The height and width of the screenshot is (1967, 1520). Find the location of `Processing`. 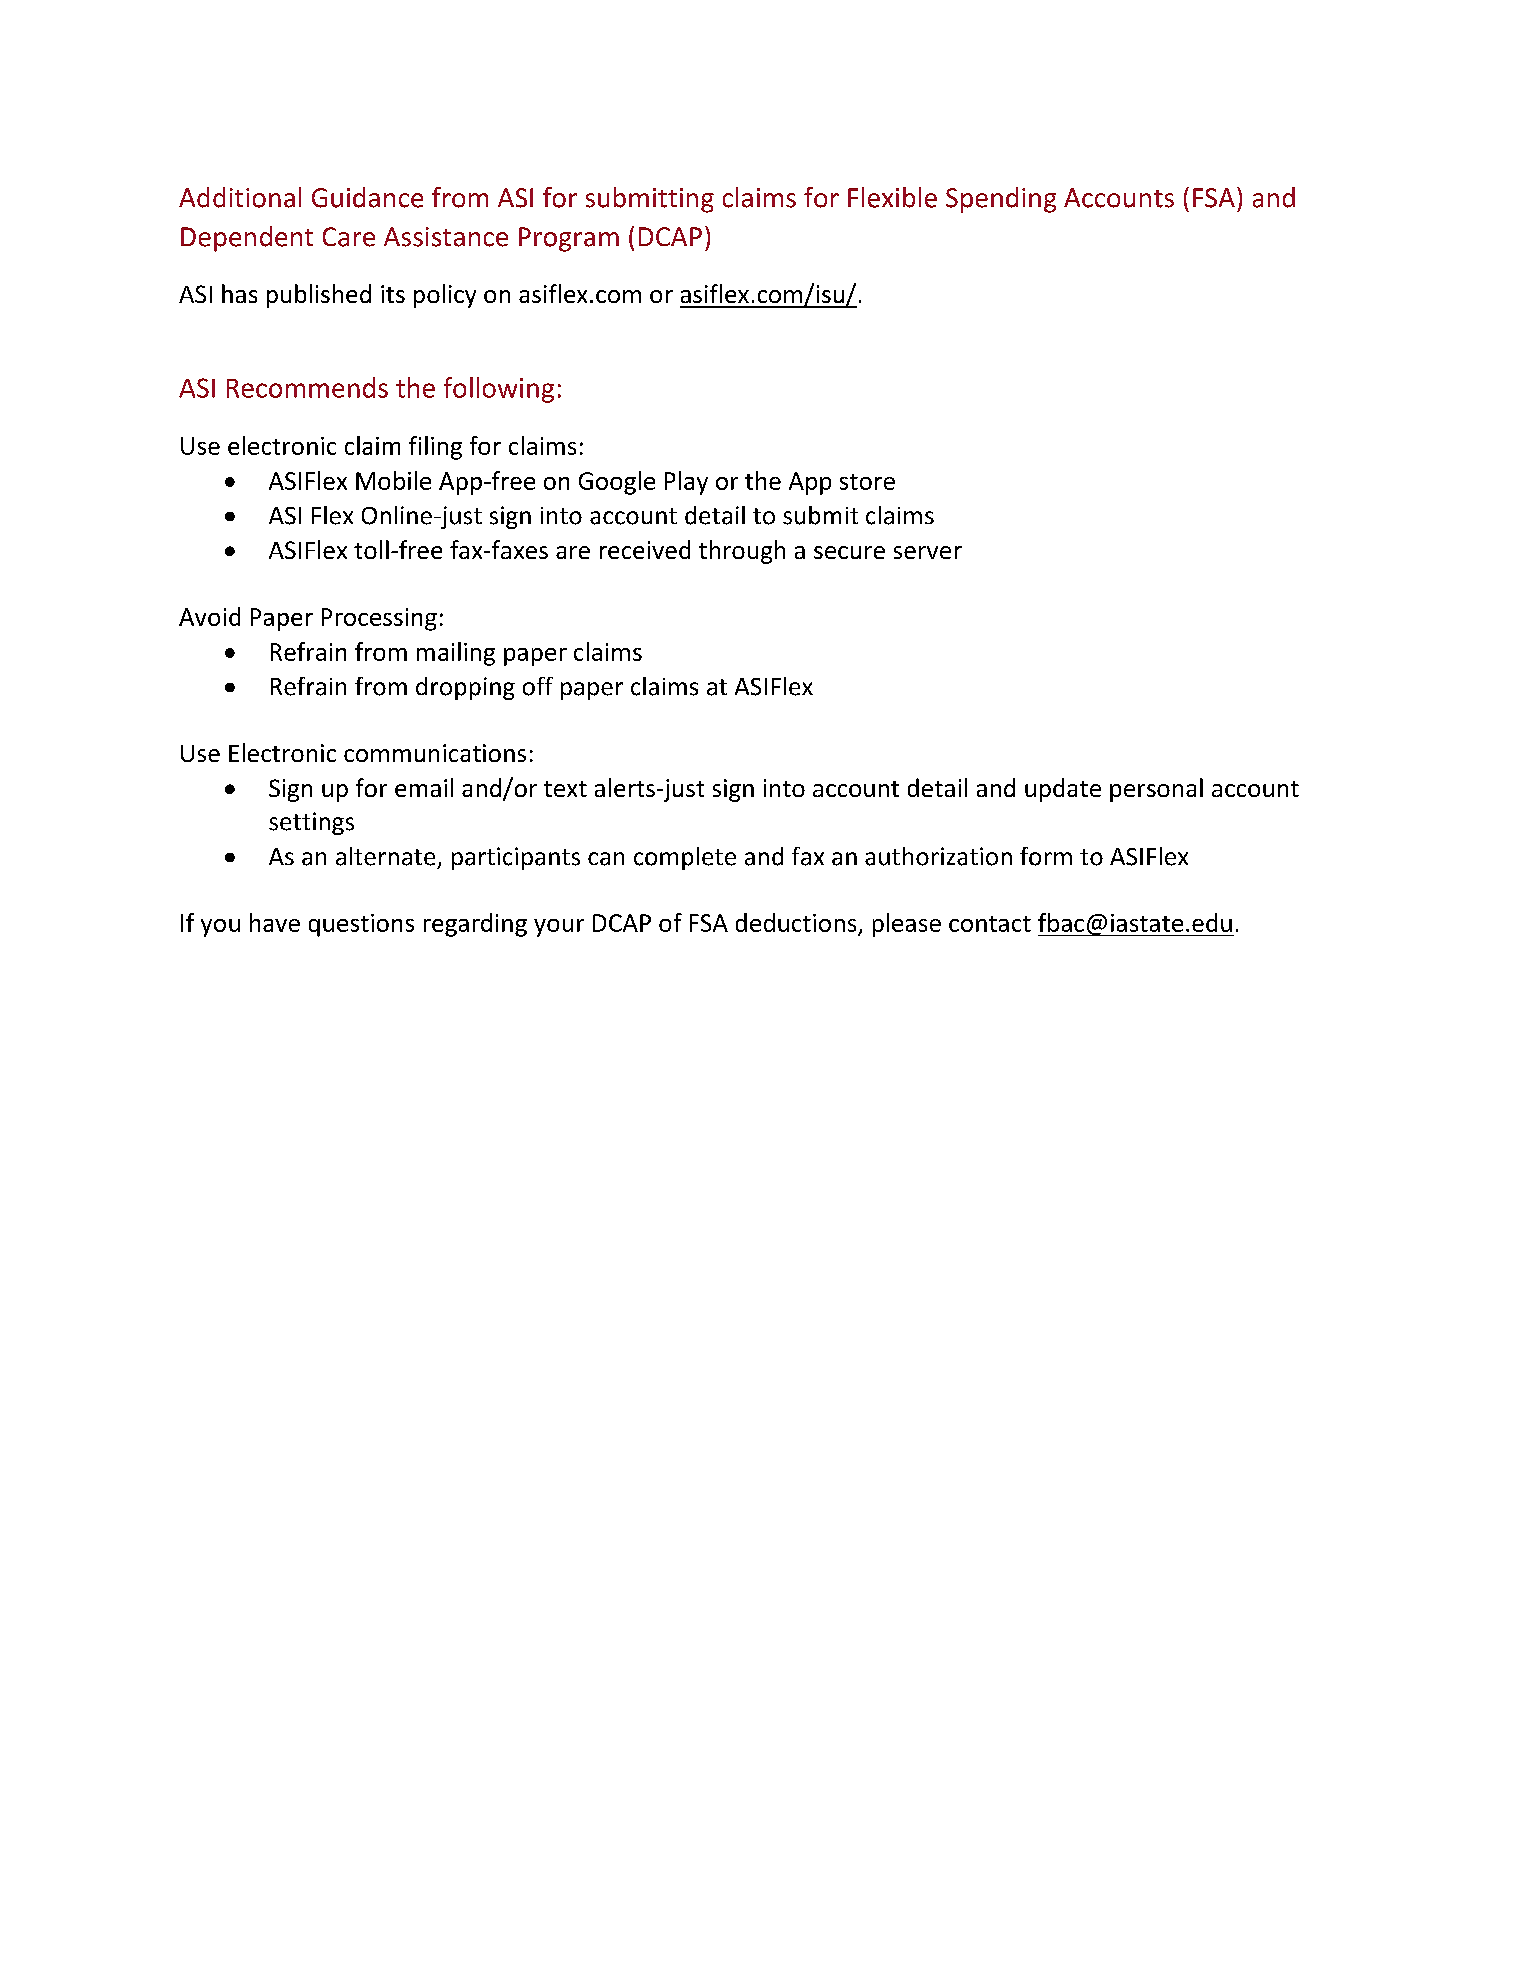

Processing is located at coordinates (379, 619).
